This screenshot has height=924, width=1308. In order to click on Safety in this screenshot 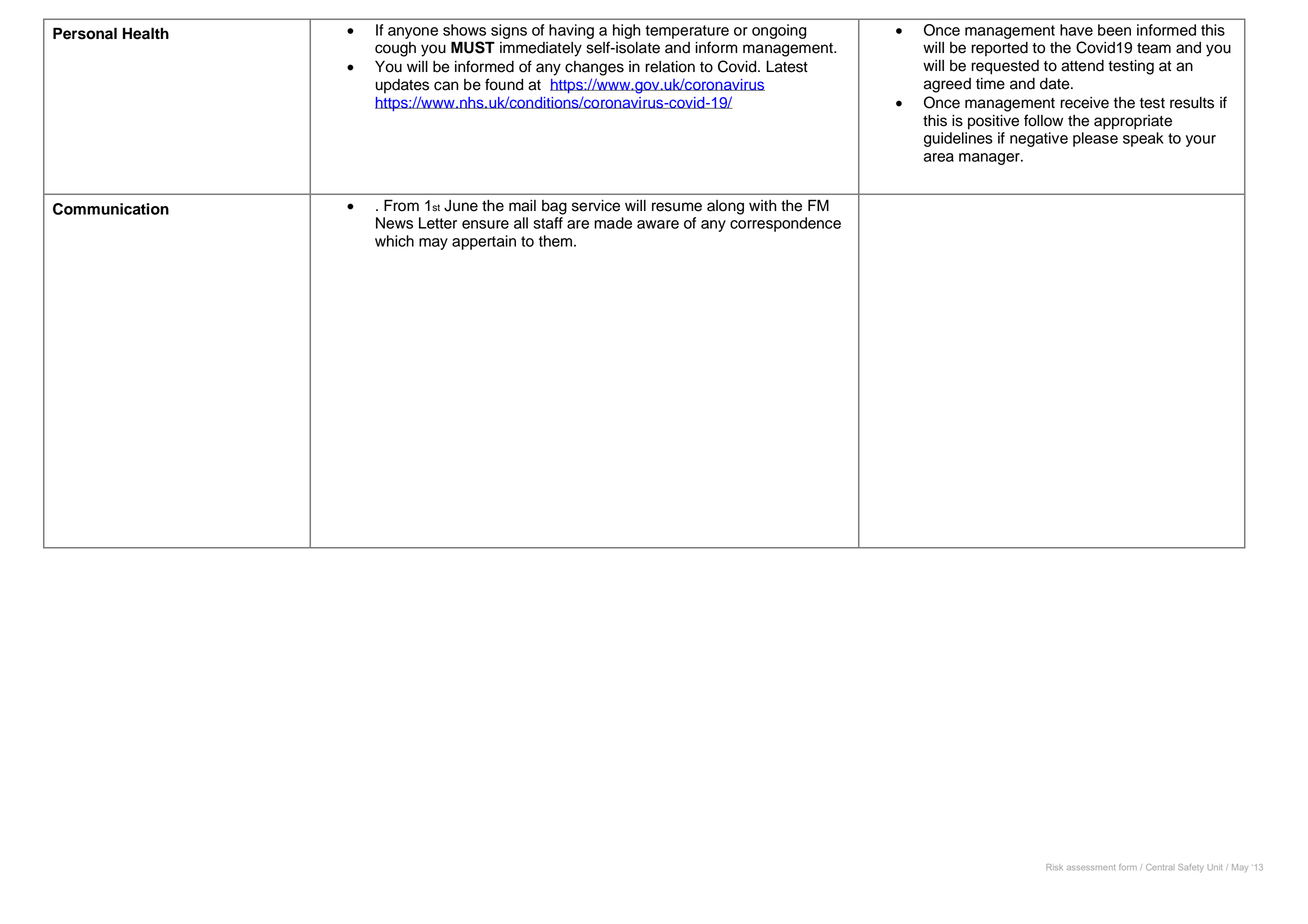, I will do `click(1191, 868)`.
